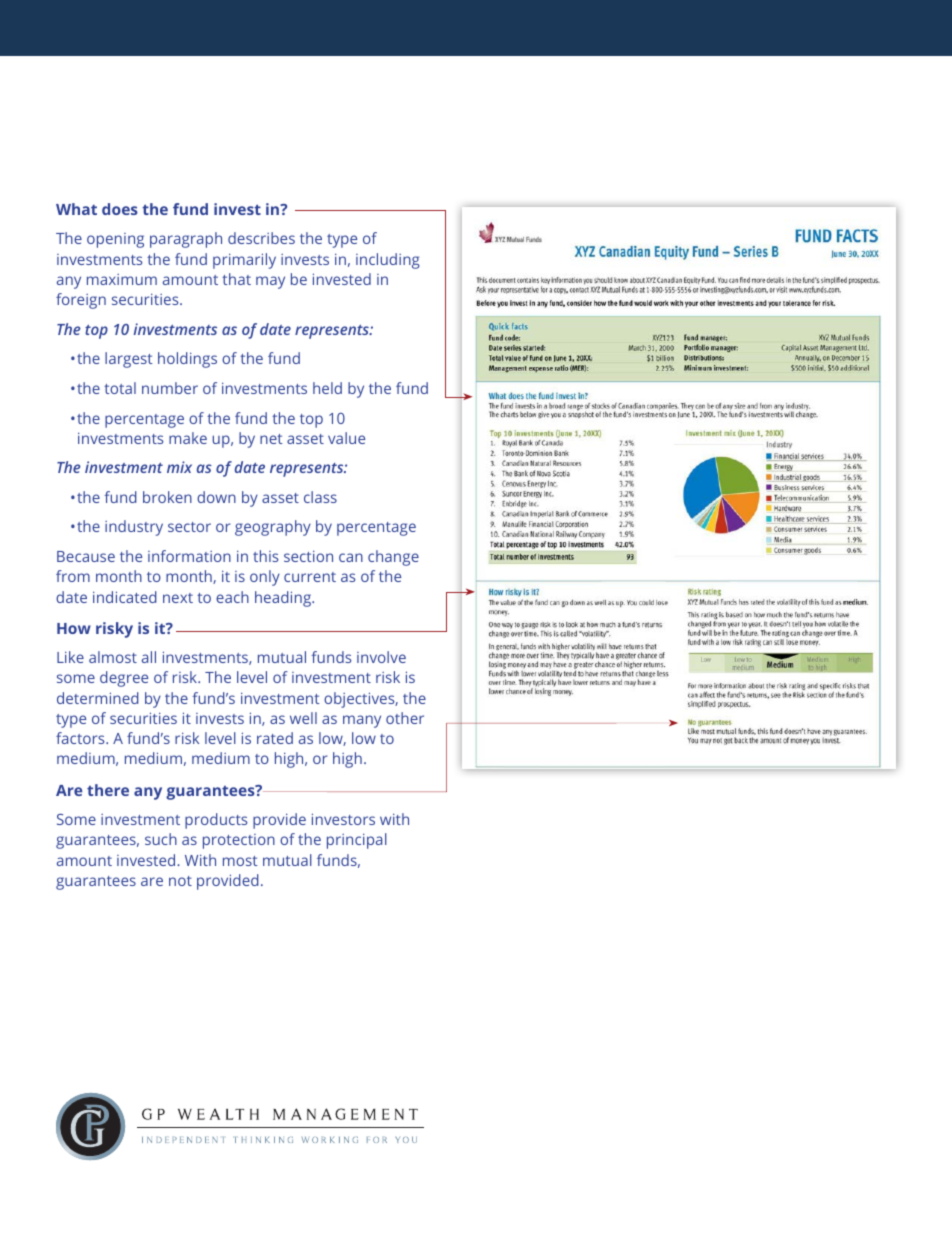 The height and width of the page is (1233, 952). Describe the element at coordinates (161, 839) in the page. I see `such` at that location.
